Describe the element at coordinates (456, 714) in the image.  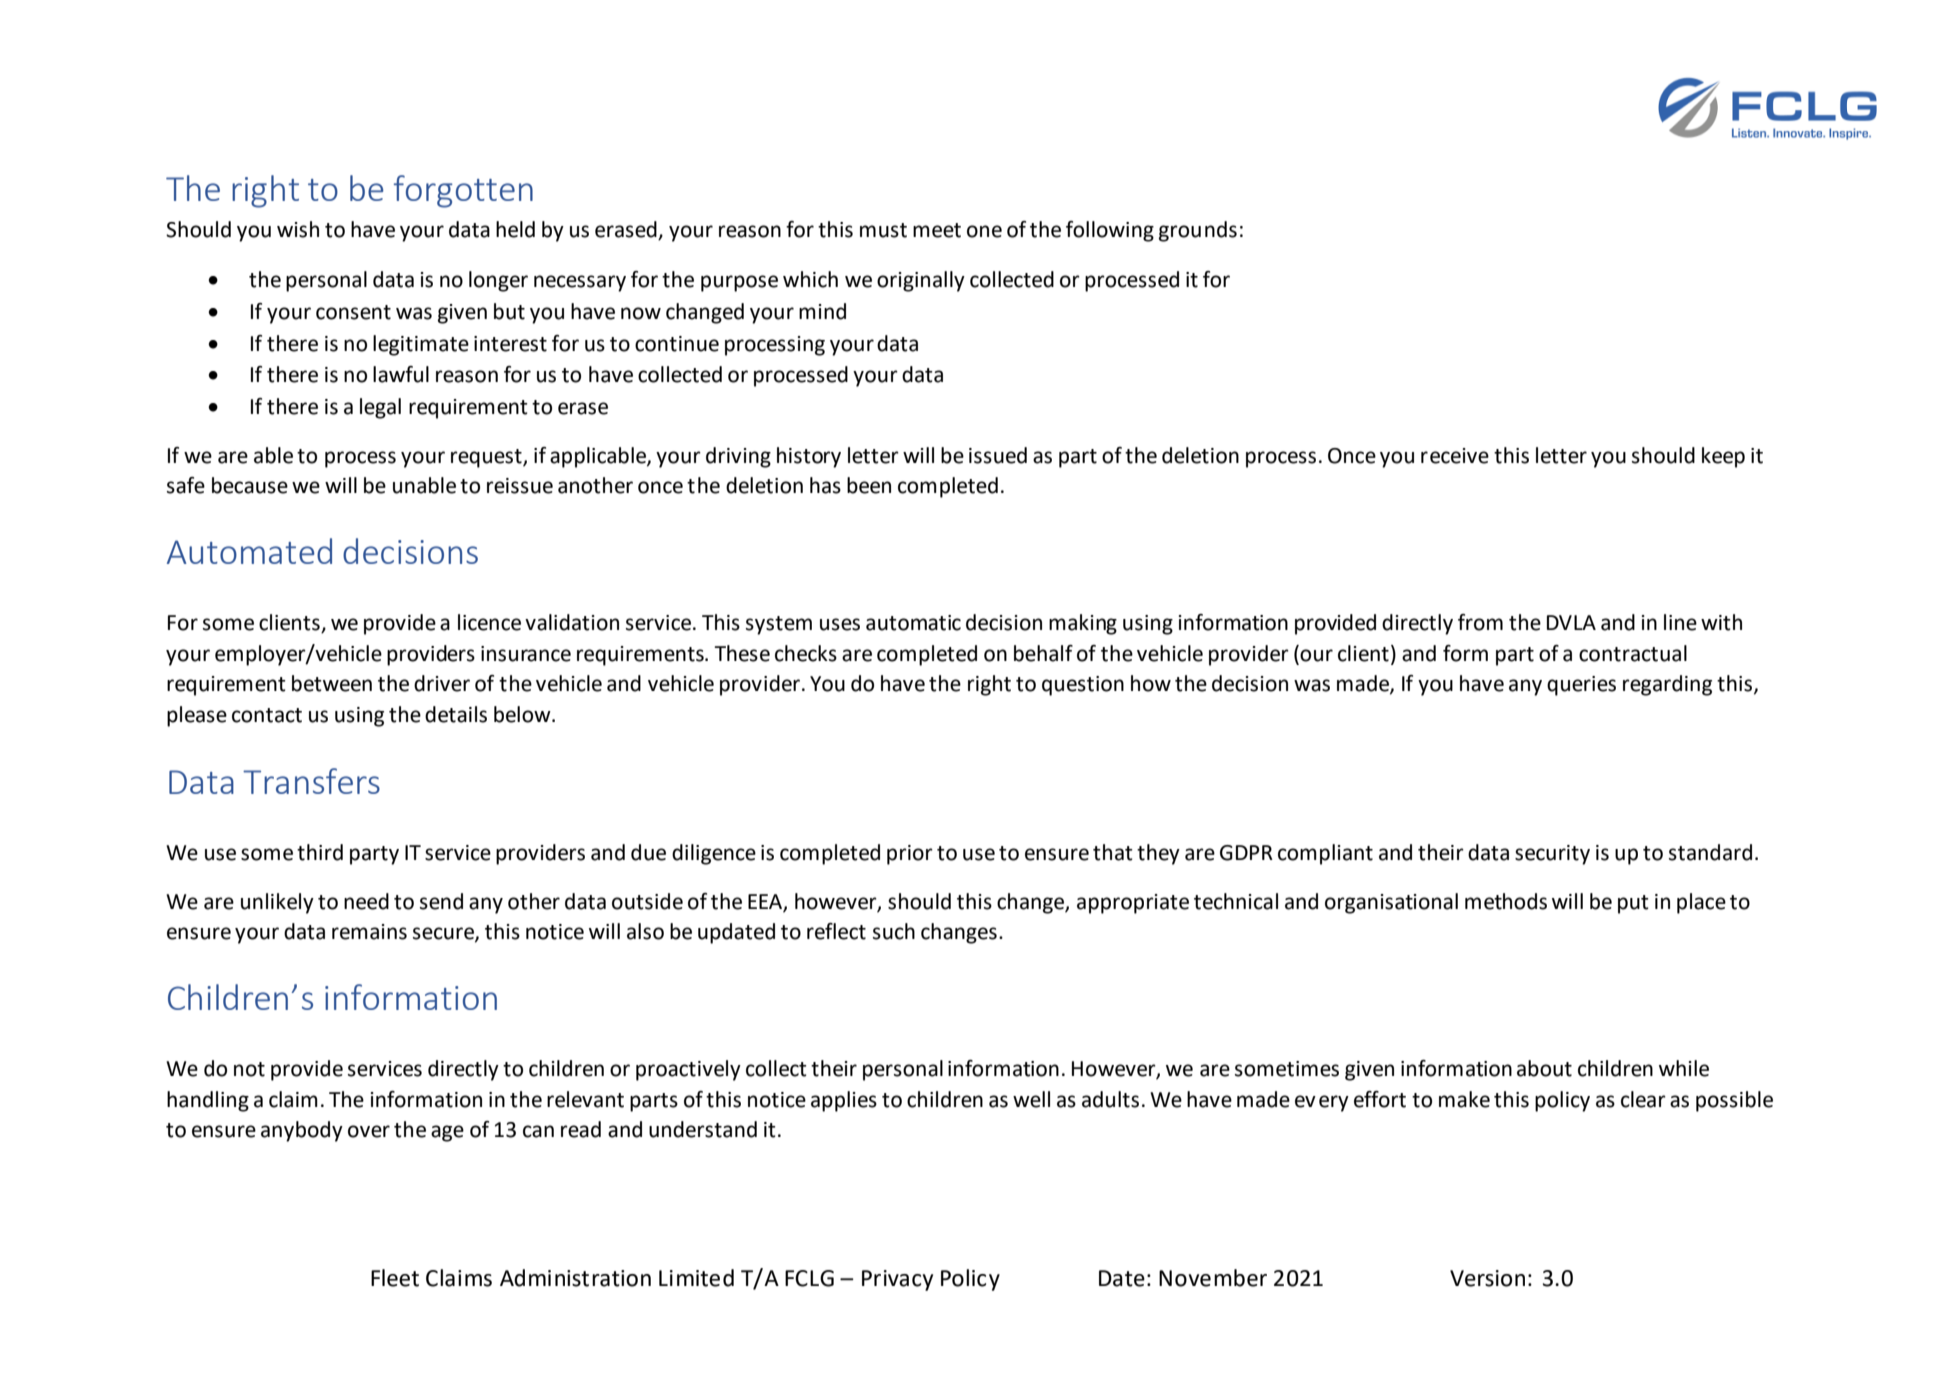
I see `details` at that location.
